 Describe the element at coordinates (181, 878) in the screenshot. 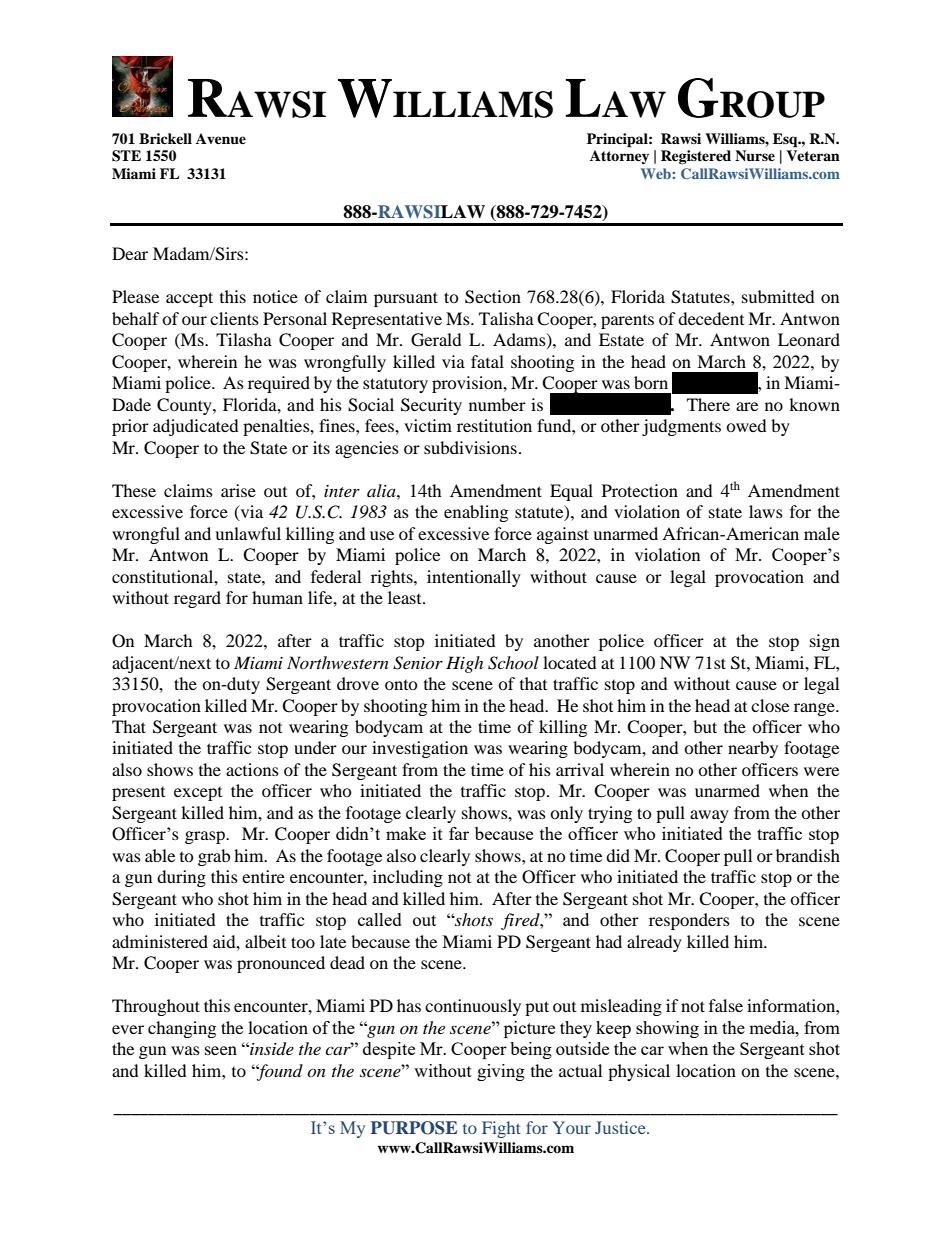

I see `during` at that location.
